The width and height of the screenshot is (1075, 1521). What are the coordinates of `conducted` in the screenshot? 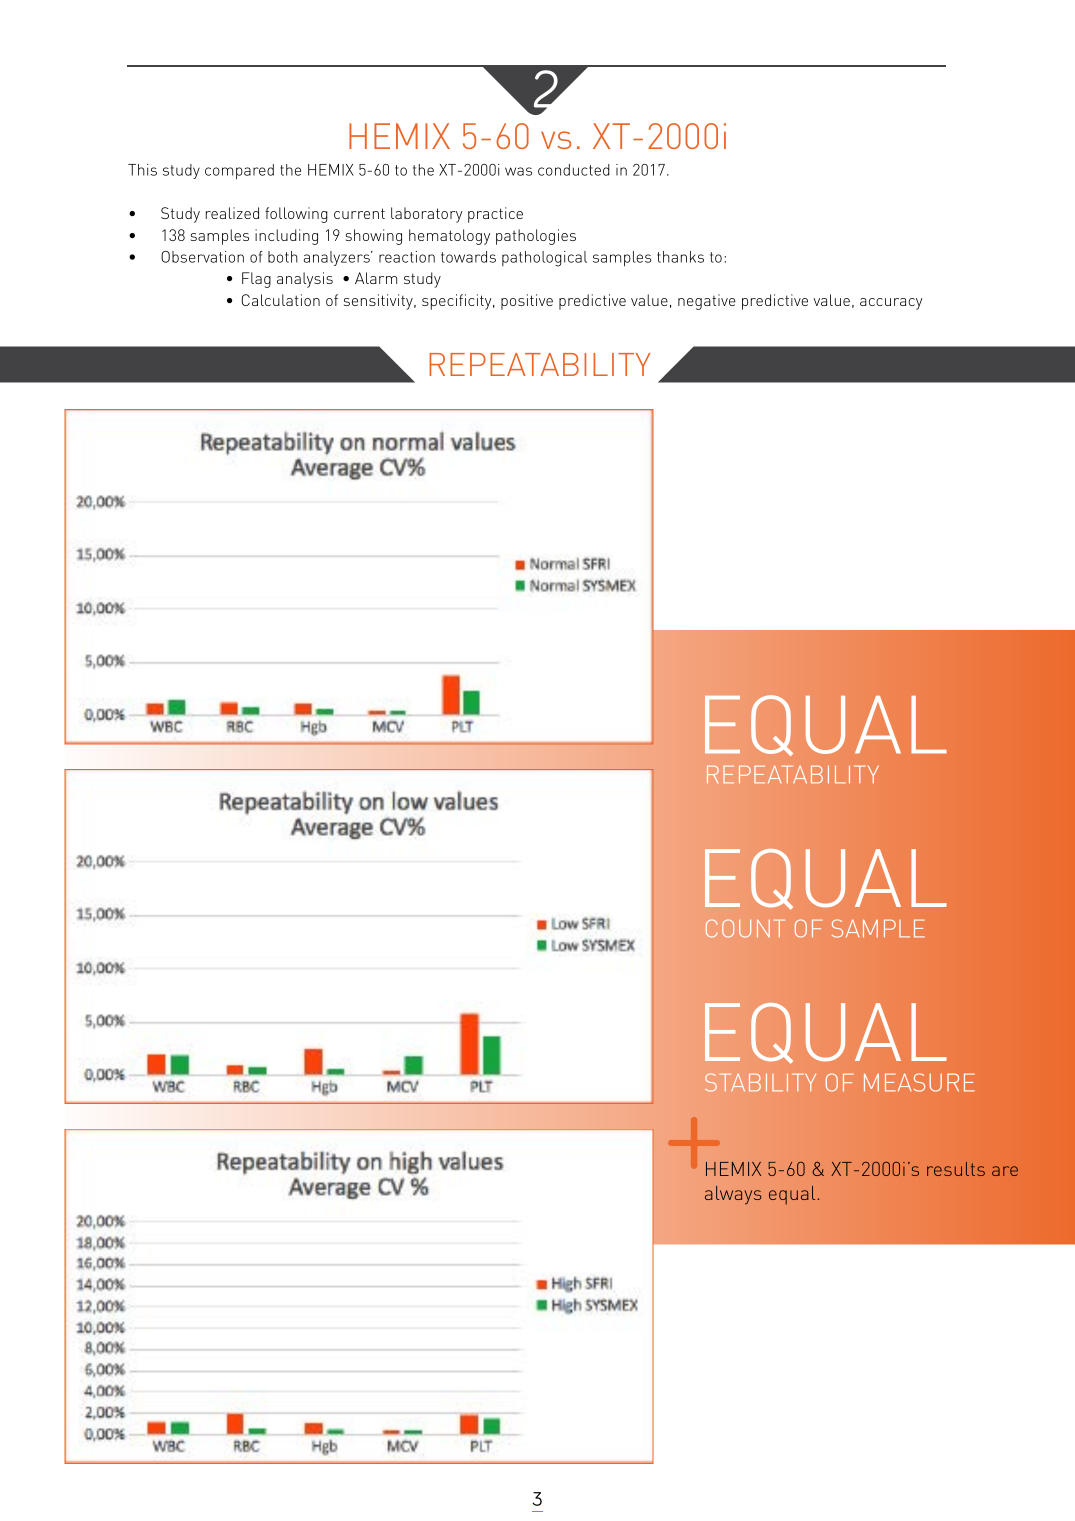 It's located at (574, 170).
